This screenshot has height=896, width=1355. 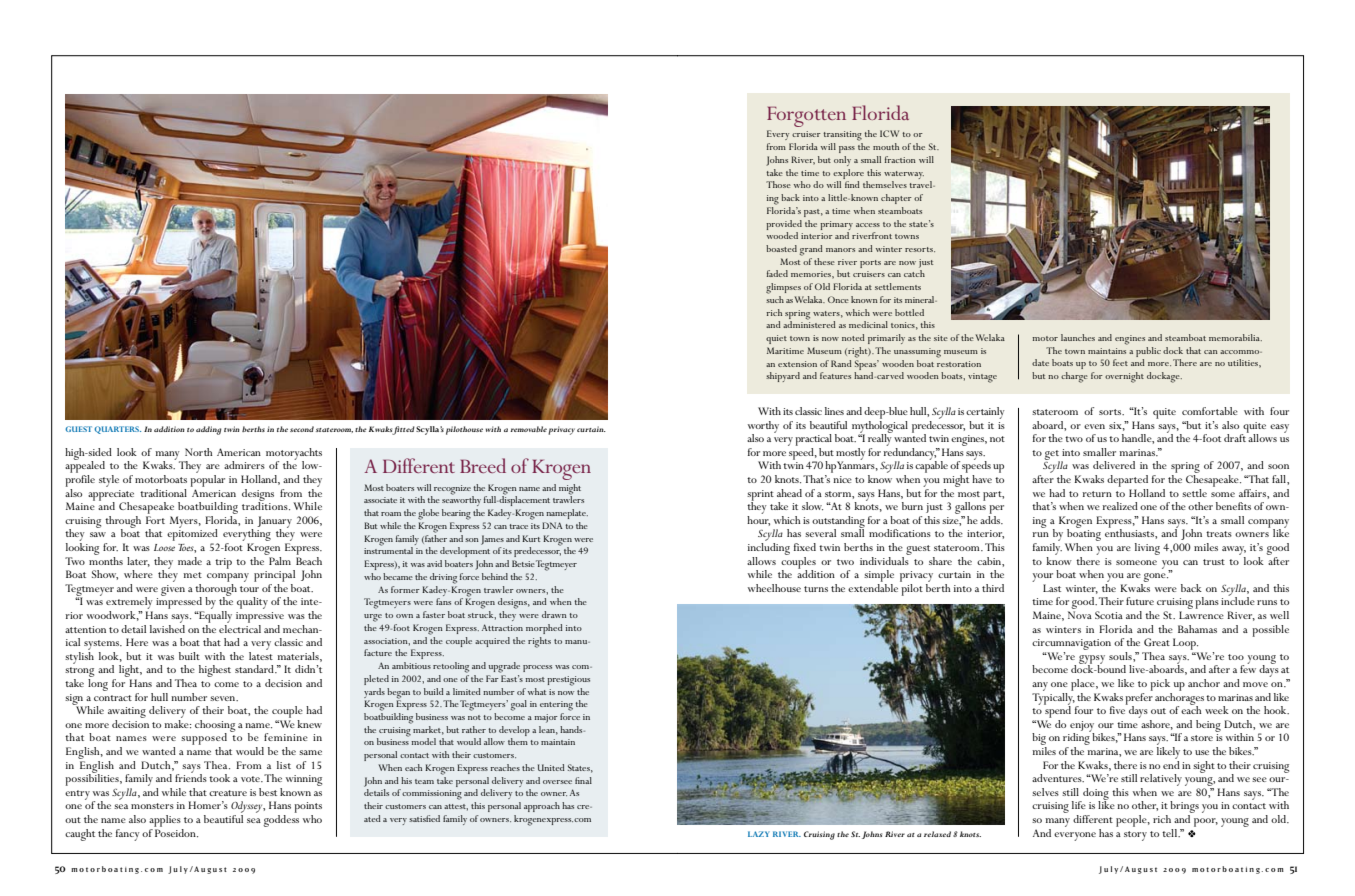 What do you see at coordinates (759, 834) in the screenshot?
I see `lazy` at bounding box center [759, 834].
